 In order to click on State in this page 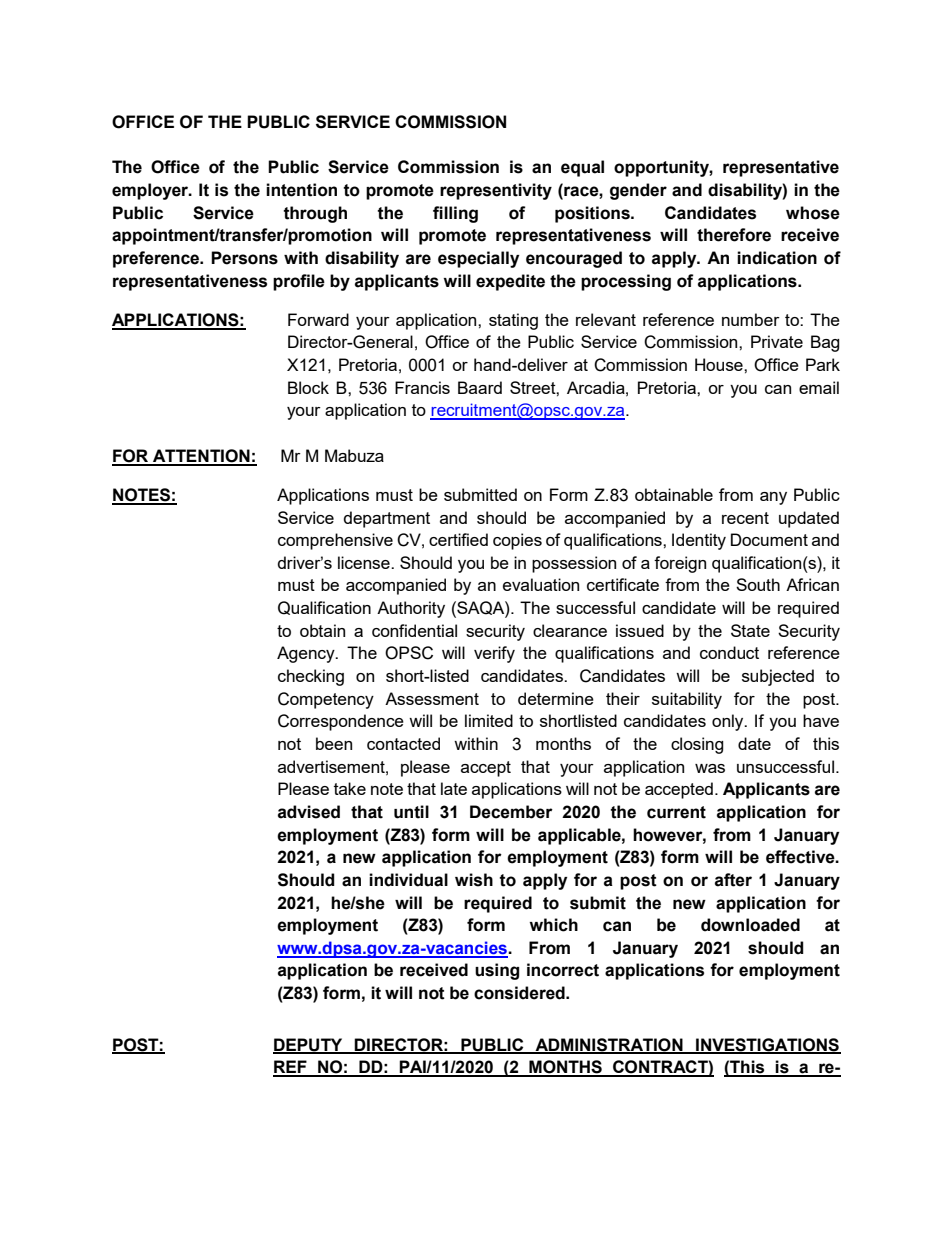, I will do `click(750, 630)`.
